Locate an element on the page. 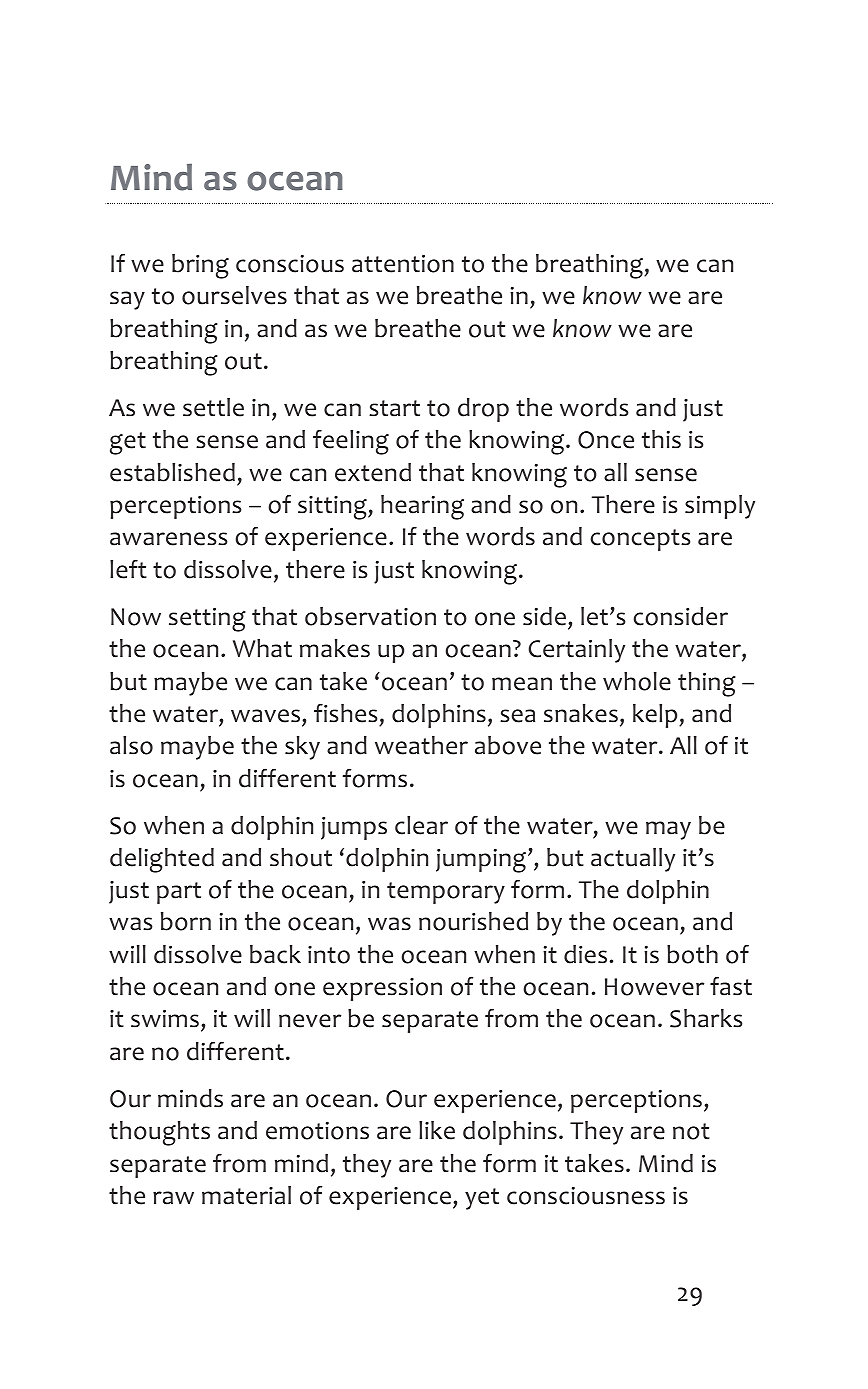  attention is located at coordinates (403, 263).
